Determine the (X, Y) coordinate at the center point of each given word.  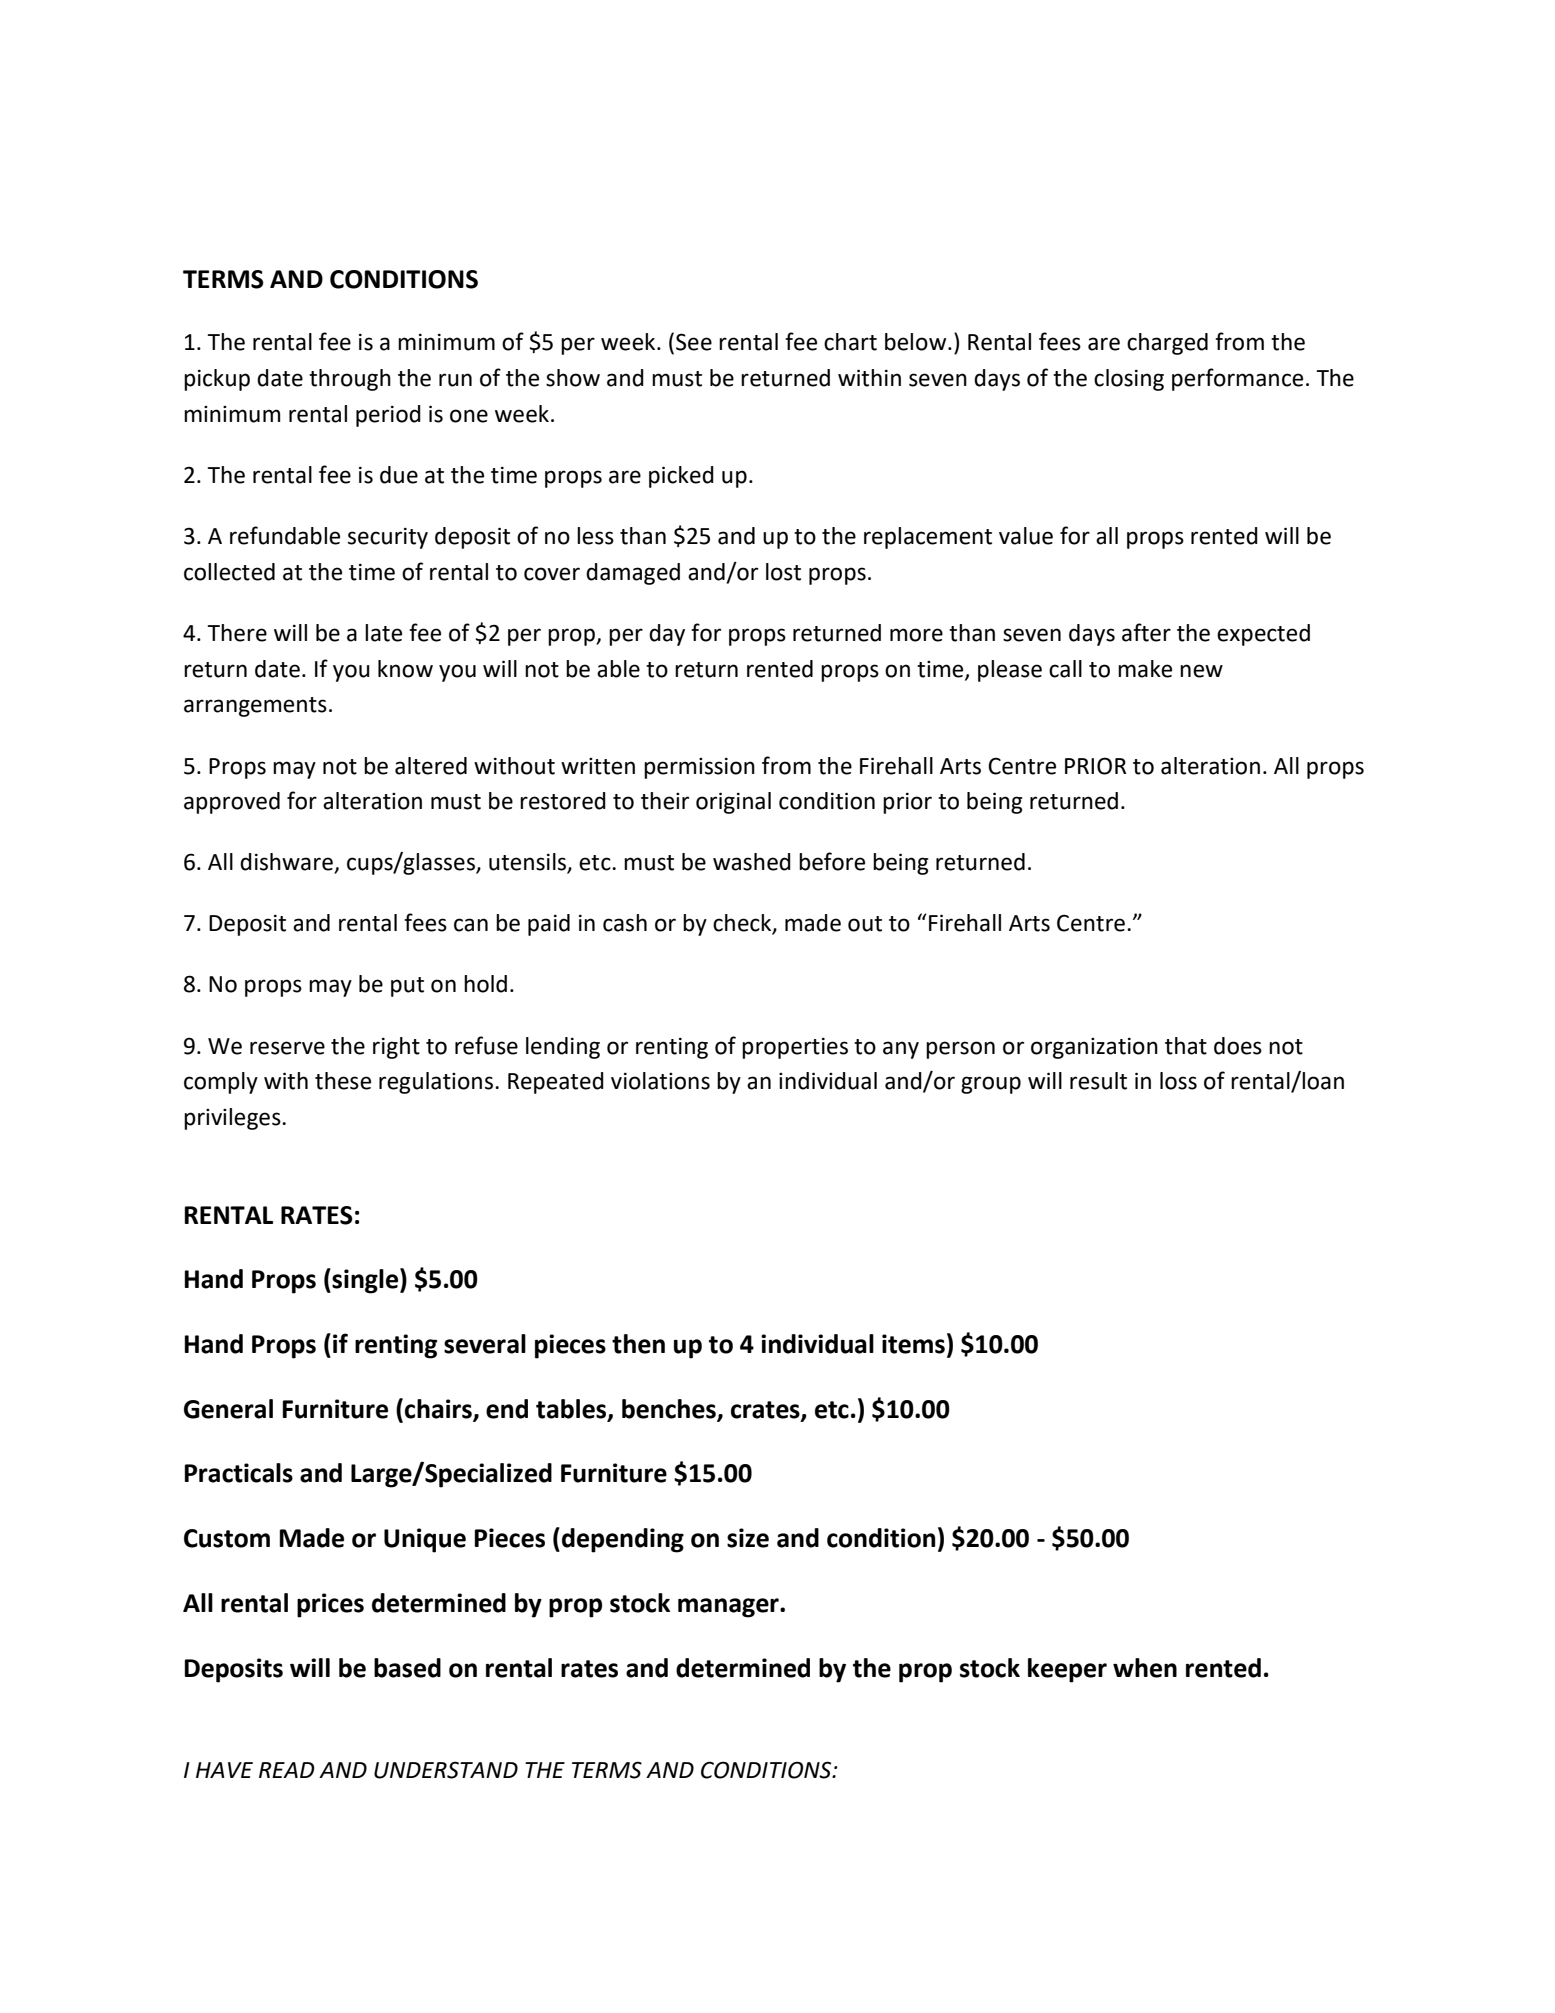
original (733, 803)
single (365, 1281)
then (638, 1344)
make (1145, 669)
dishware (287, 863)
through (350, 380)
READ (287, 1770)
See (694, 342)
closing (1129, 380)
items (913, 1344)
